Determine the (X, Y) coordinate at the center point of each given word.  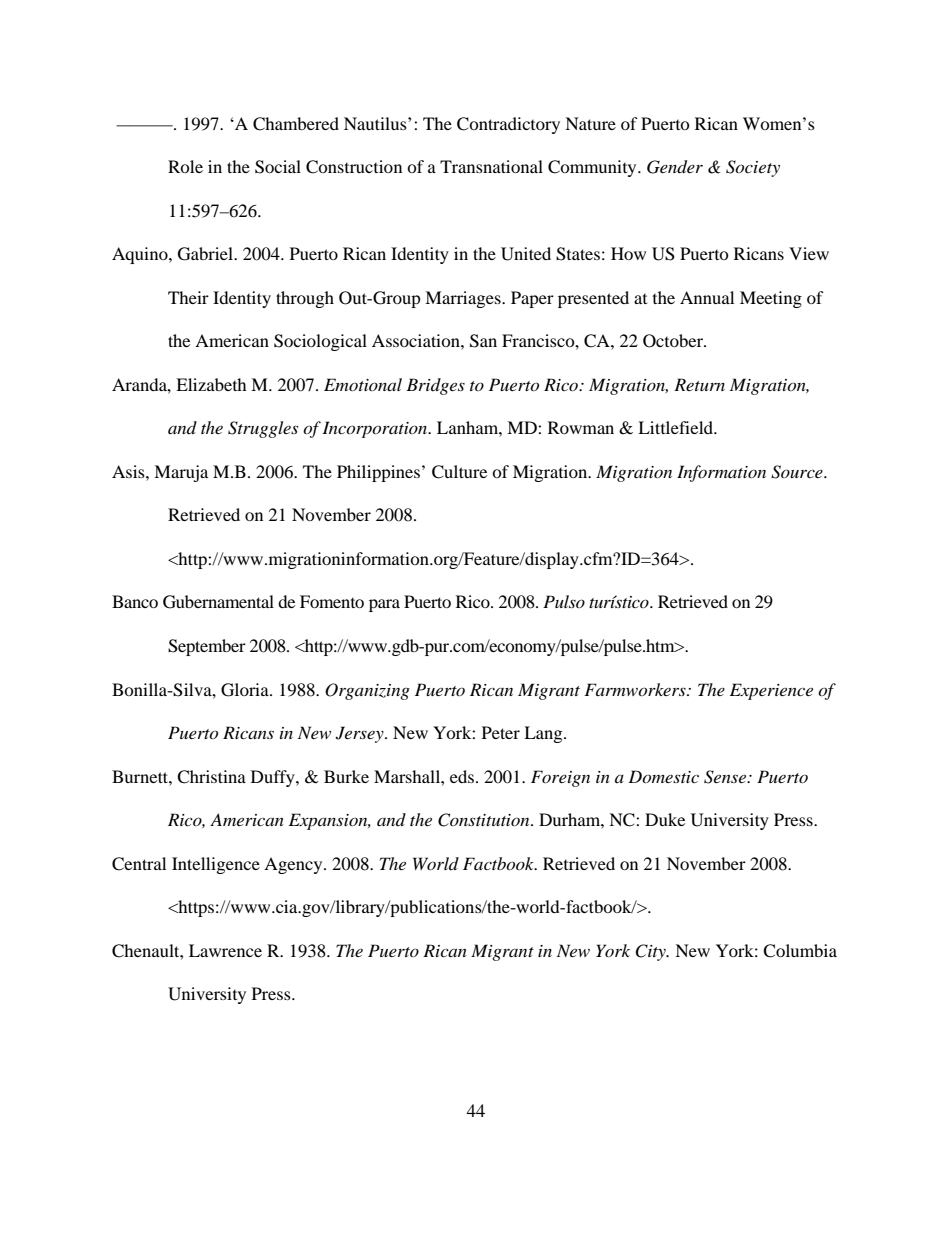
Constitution (485, 820)
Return (699, 384)
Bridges (435, 386)
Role (185, 166)
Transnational (491, 166)
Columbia (800, 951)
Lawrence (225, 950)
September (207, 647)
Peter (501, 732)
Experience (771, 691)
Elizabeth (211, 384)
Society (753, 168)
